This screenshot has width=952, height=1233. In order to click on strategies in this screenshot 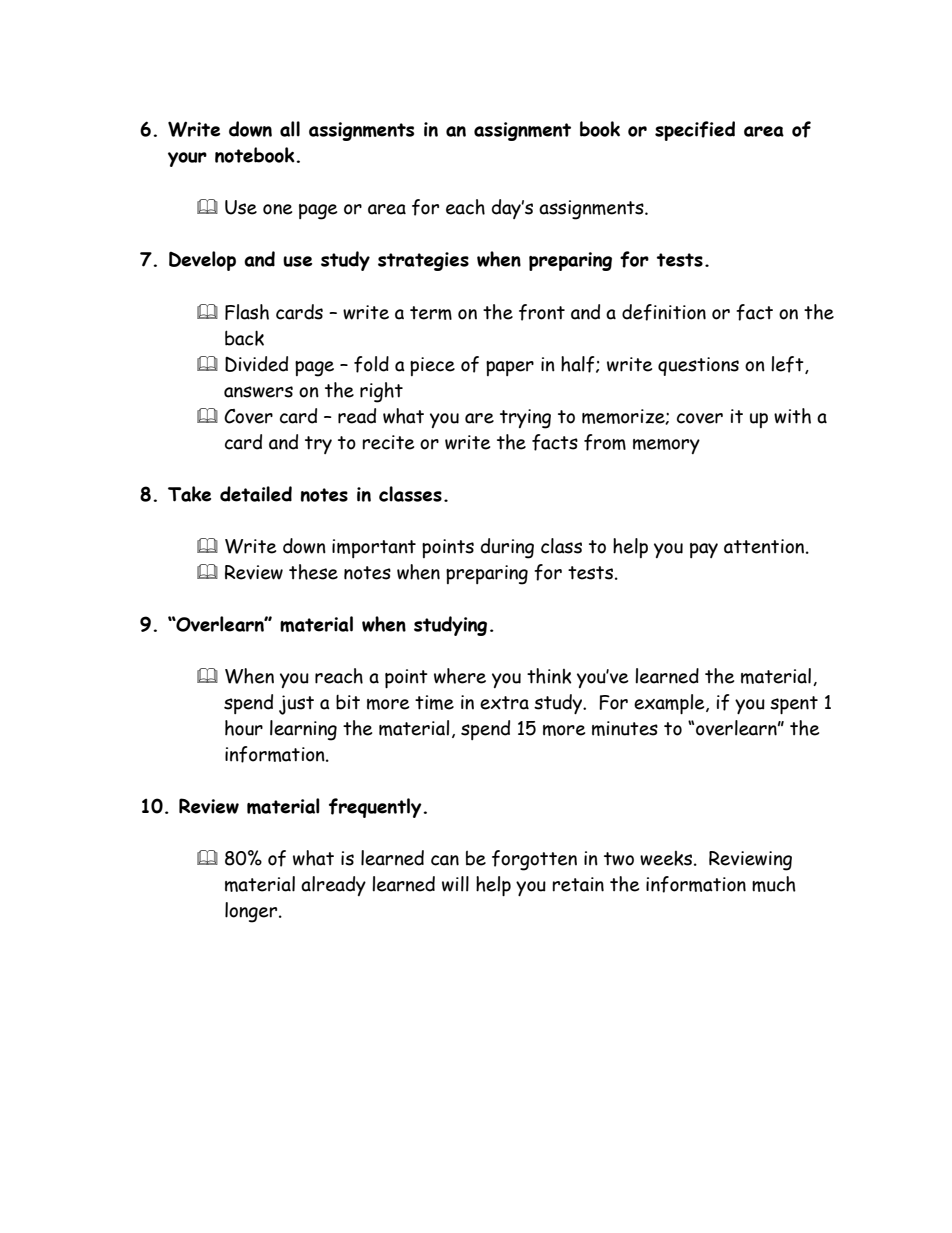, I will do `click(423, 261)`.
